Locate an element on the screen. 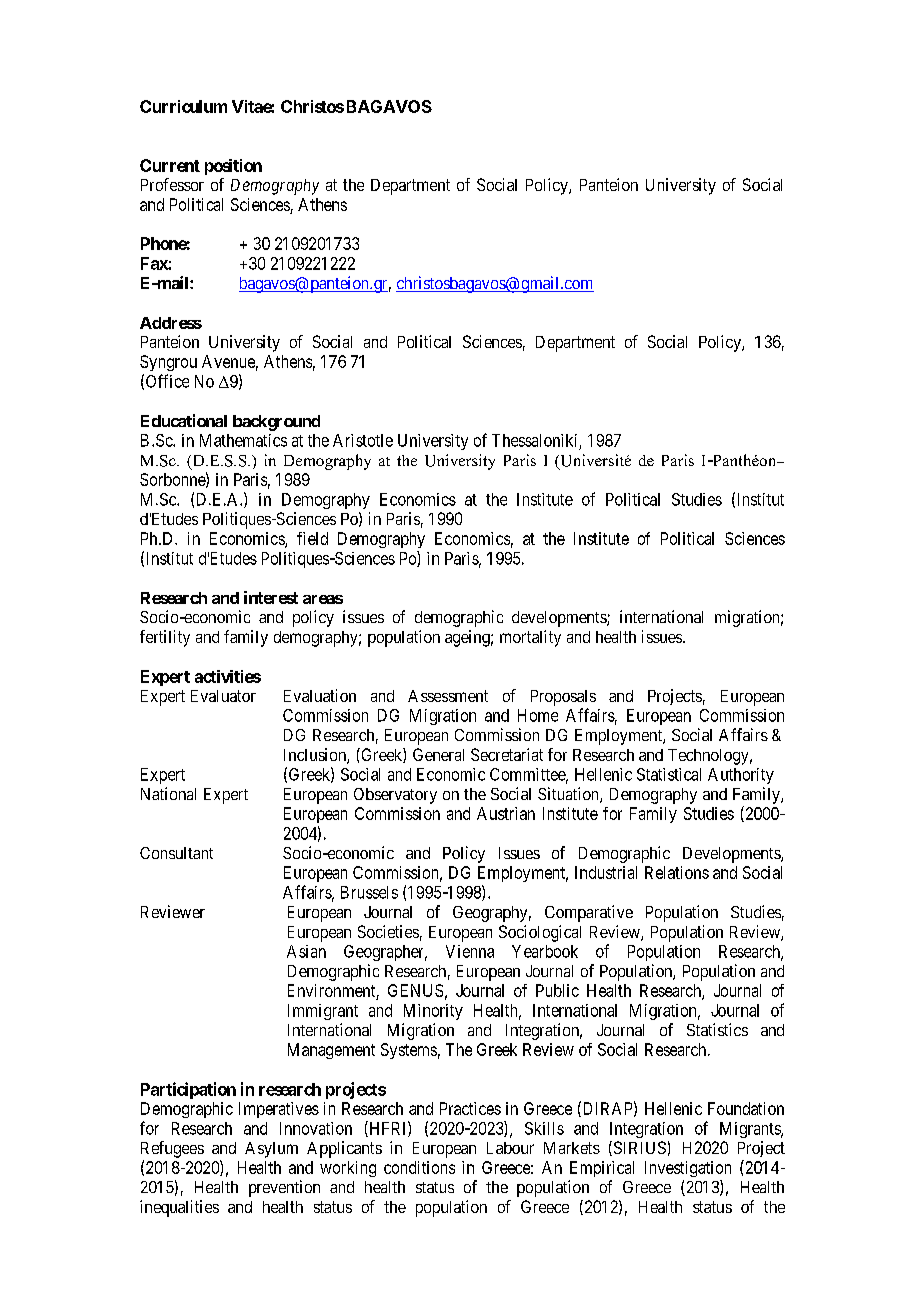 This screenshot has height=1308, width=924. position is located at coordinates (233, 167).
